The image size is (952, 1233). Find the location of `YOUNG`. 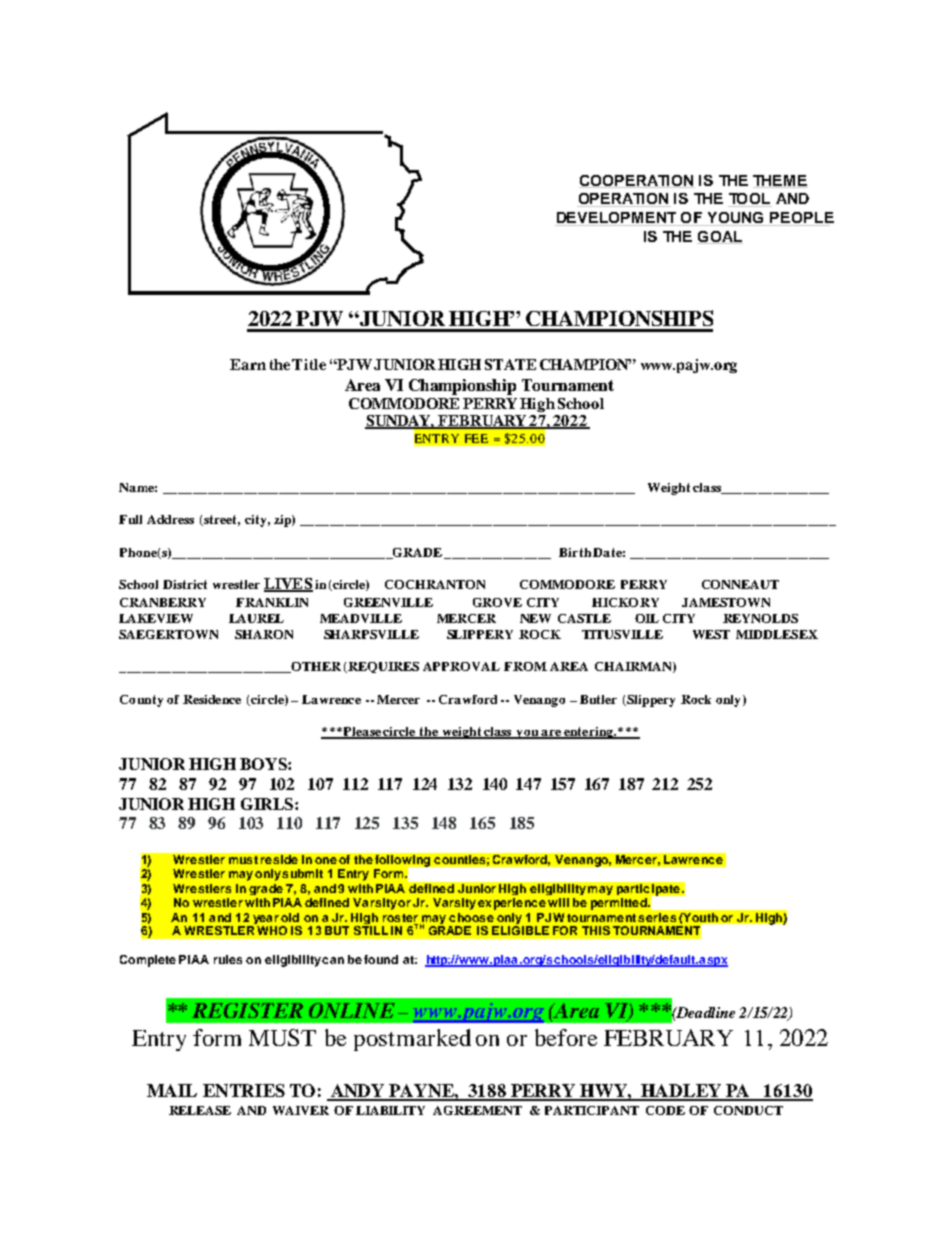

YOUNG is located at coordinates (734, 219).
